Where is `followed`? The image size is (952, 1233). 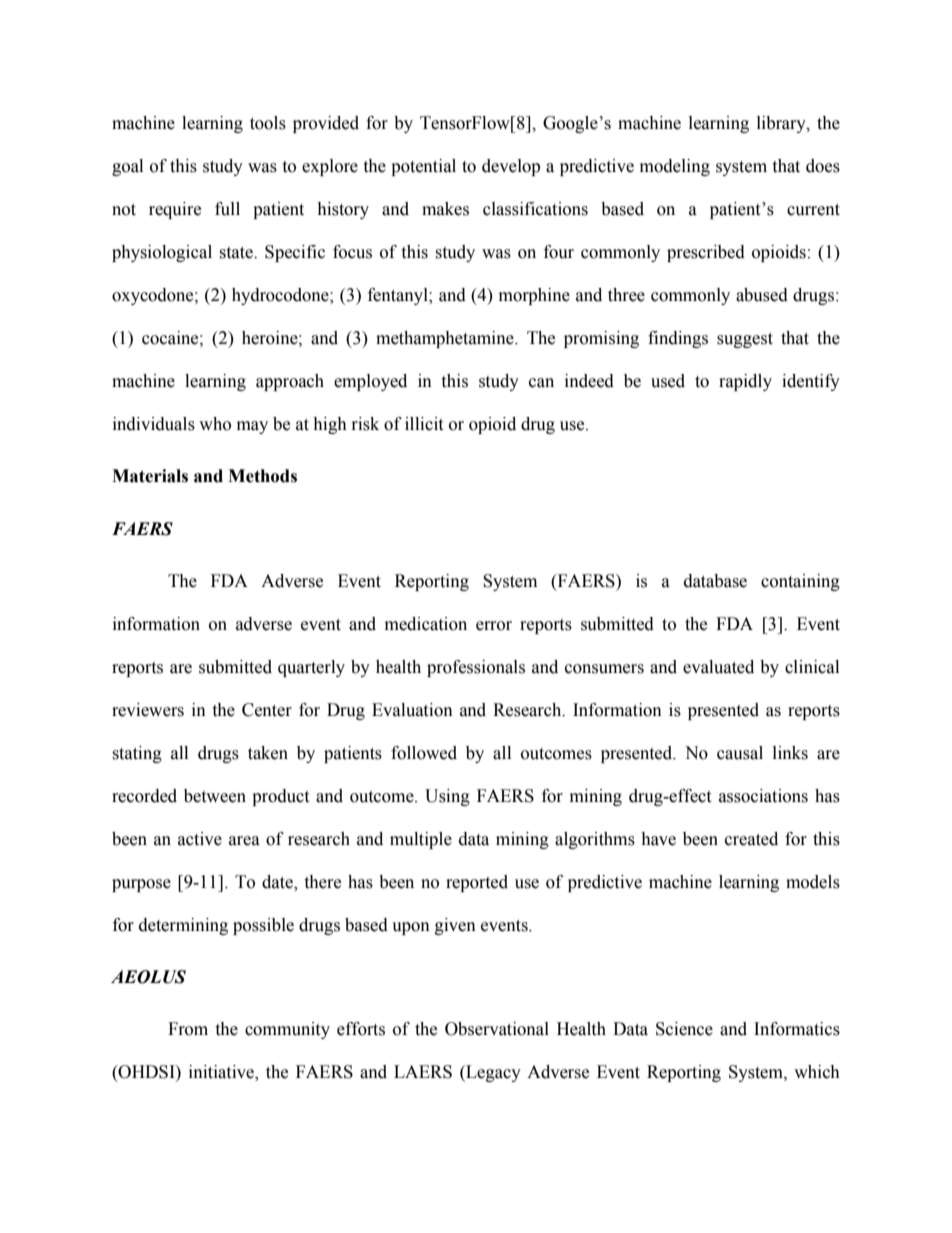 followed is located at coordinates (424, 753).
